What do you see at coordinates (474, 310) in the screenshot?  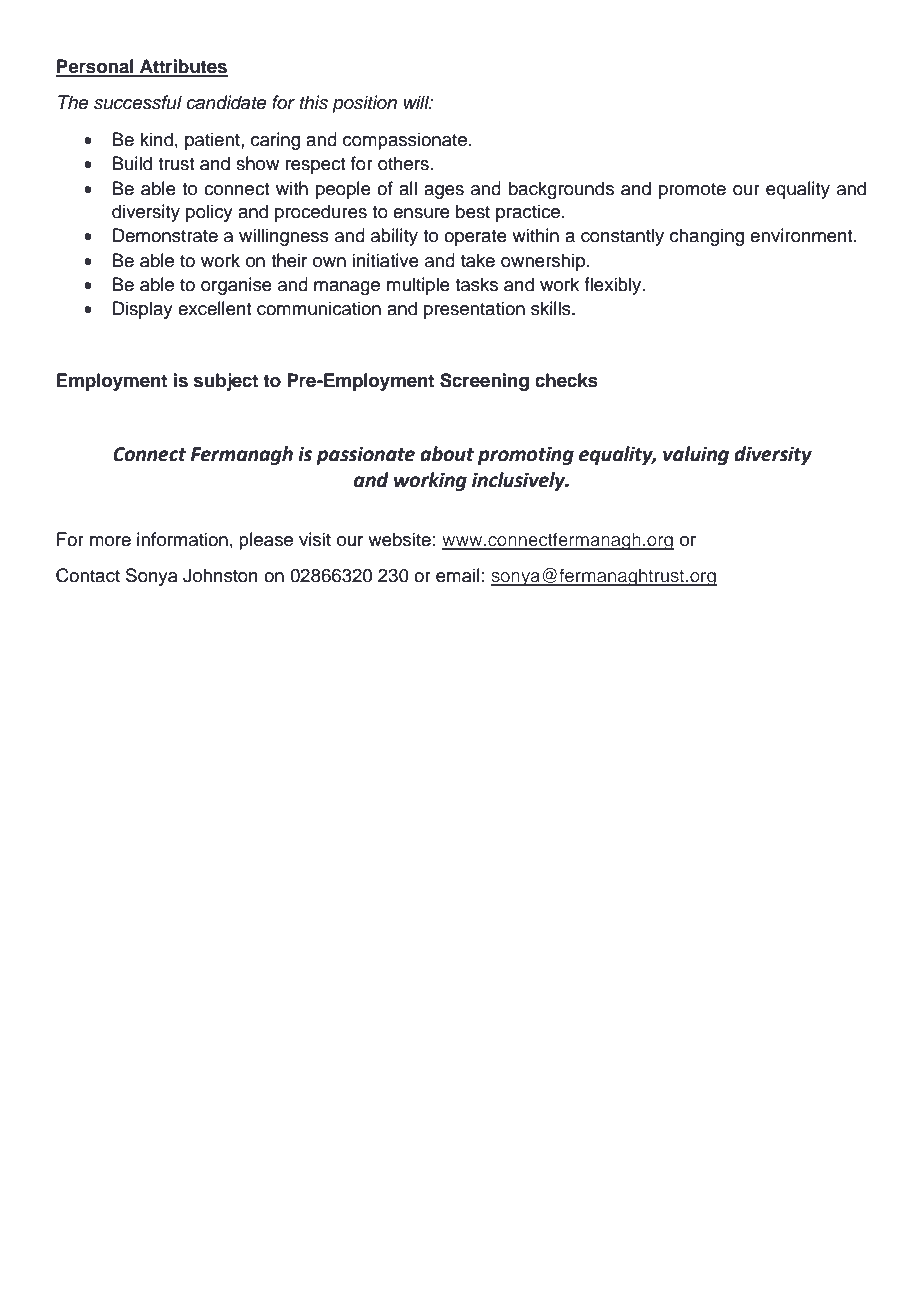 I see `presentation` at bounding box center [474, 310].
